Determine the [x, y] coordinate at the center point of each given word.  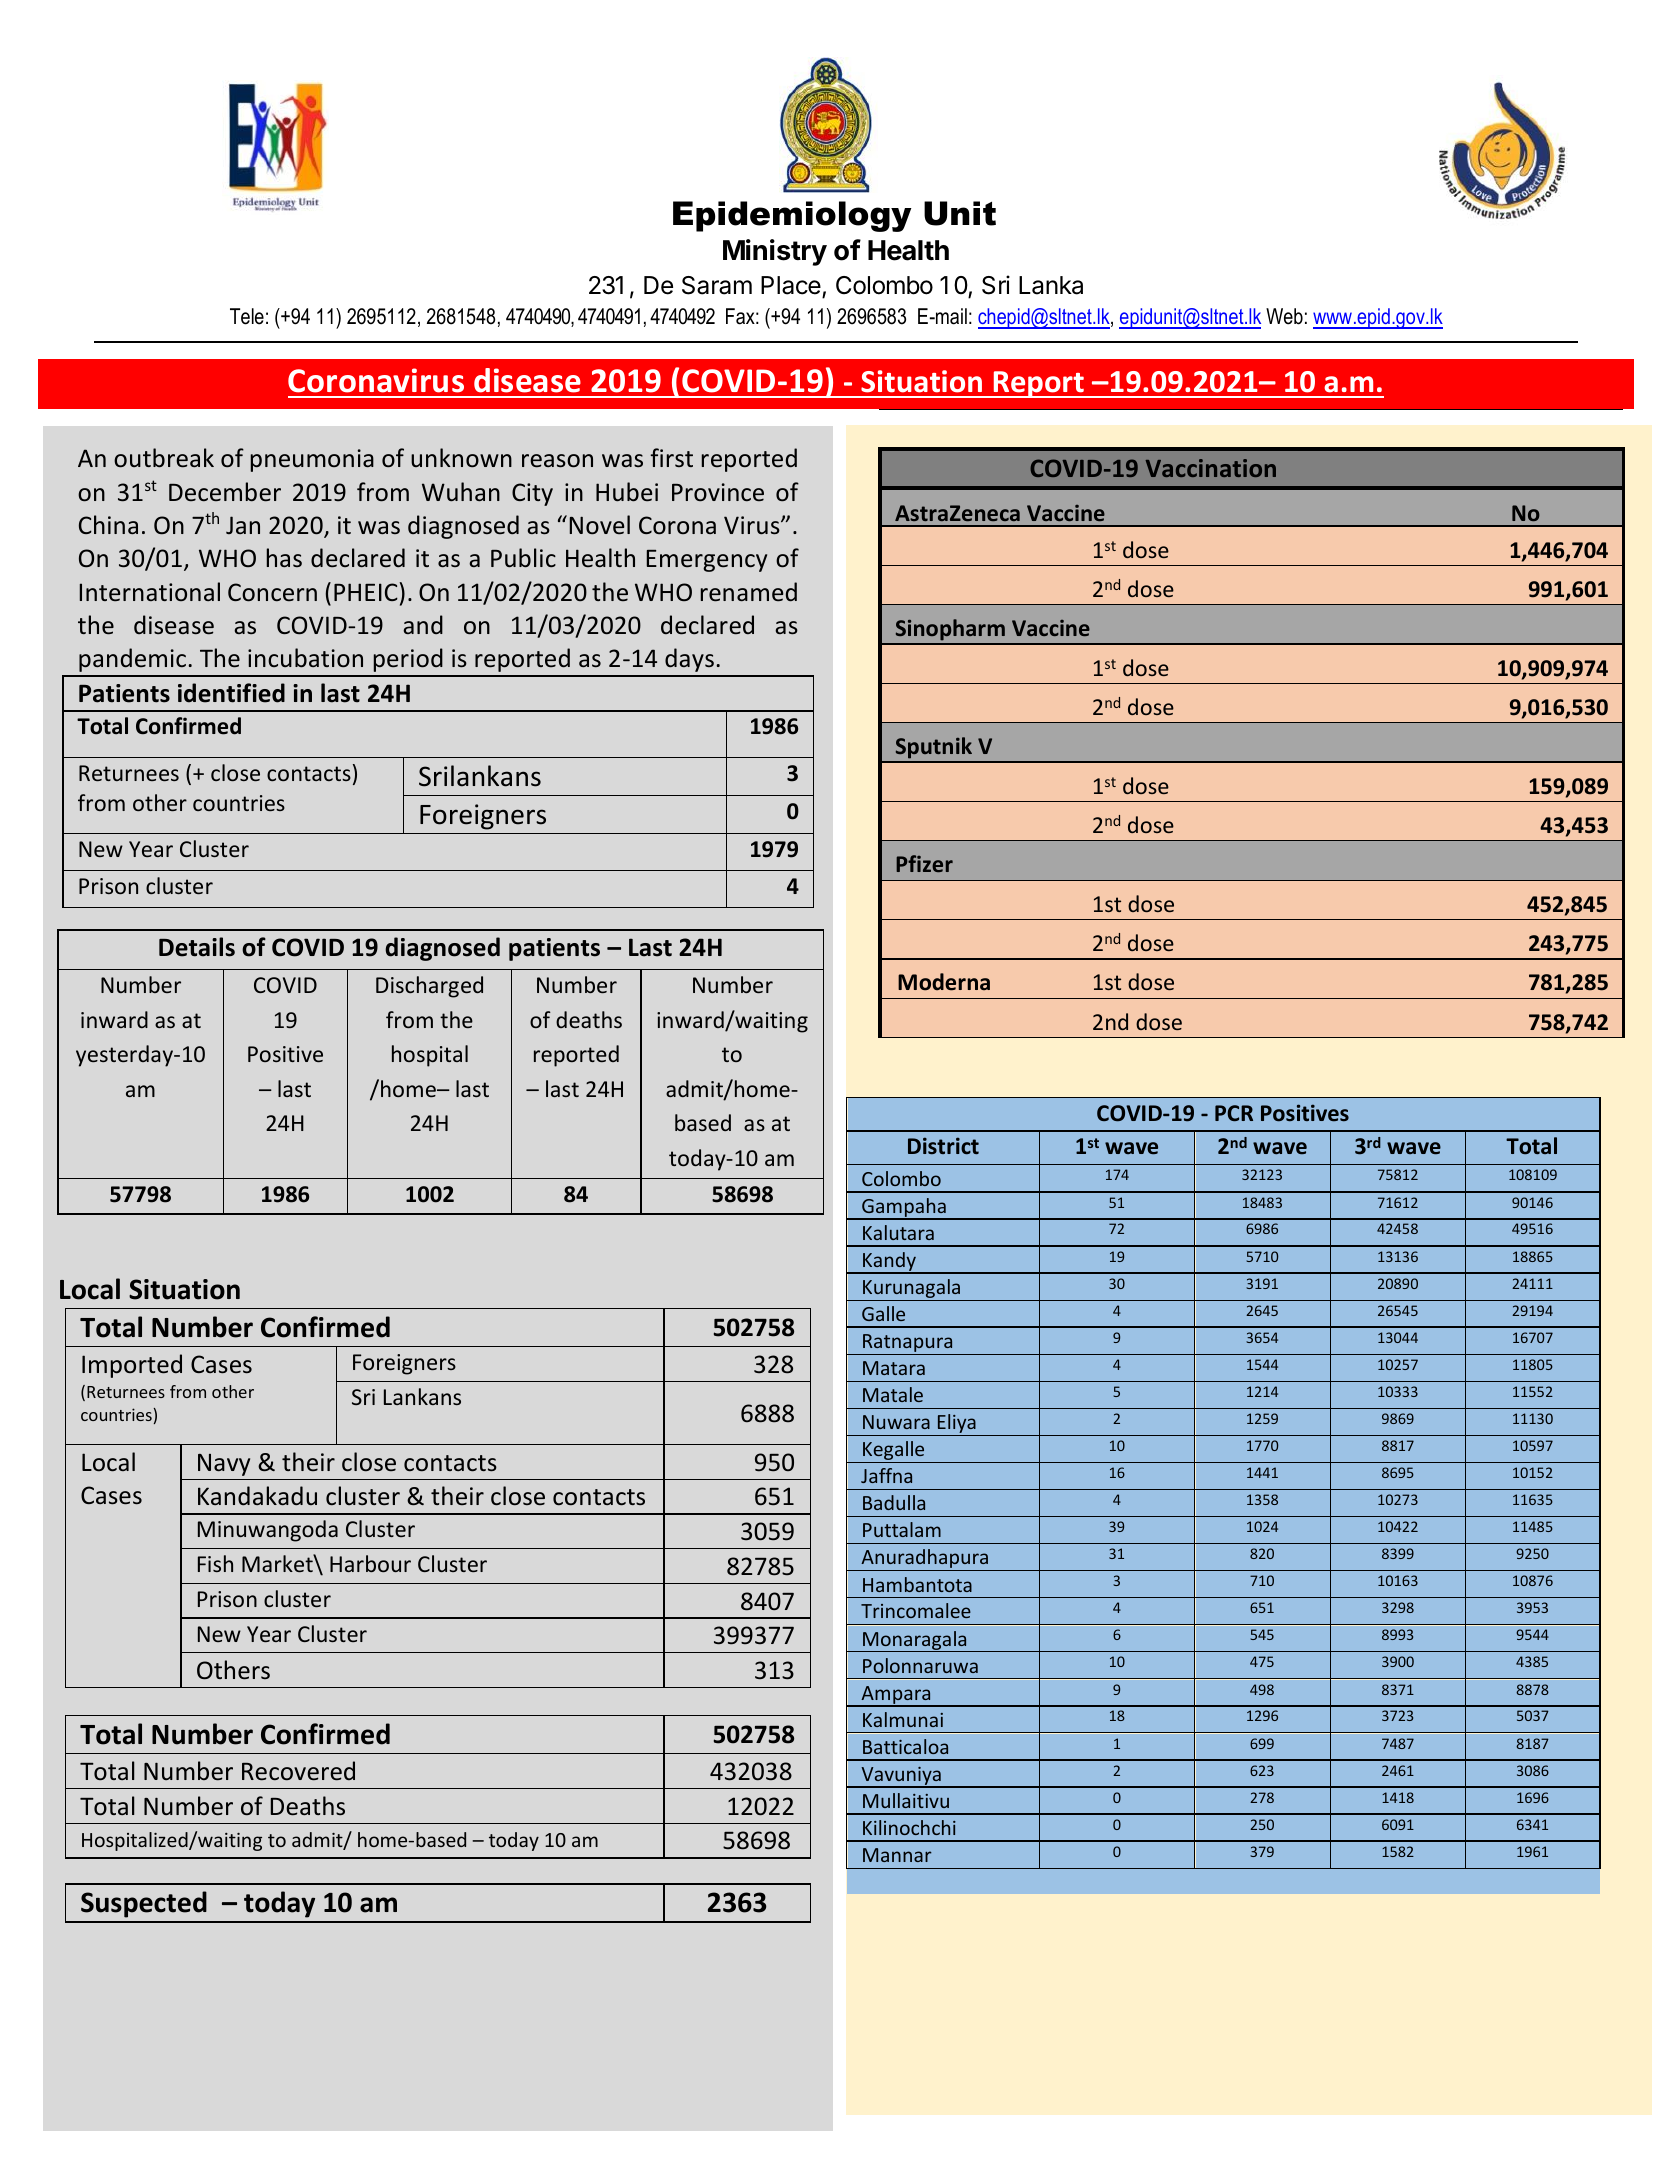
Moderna [944, 982]
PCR [1234, 1113]
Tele [247, 316]
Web [1284, 316]
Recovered [298, 1771]
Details [197, 947]
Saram [717, 285]
